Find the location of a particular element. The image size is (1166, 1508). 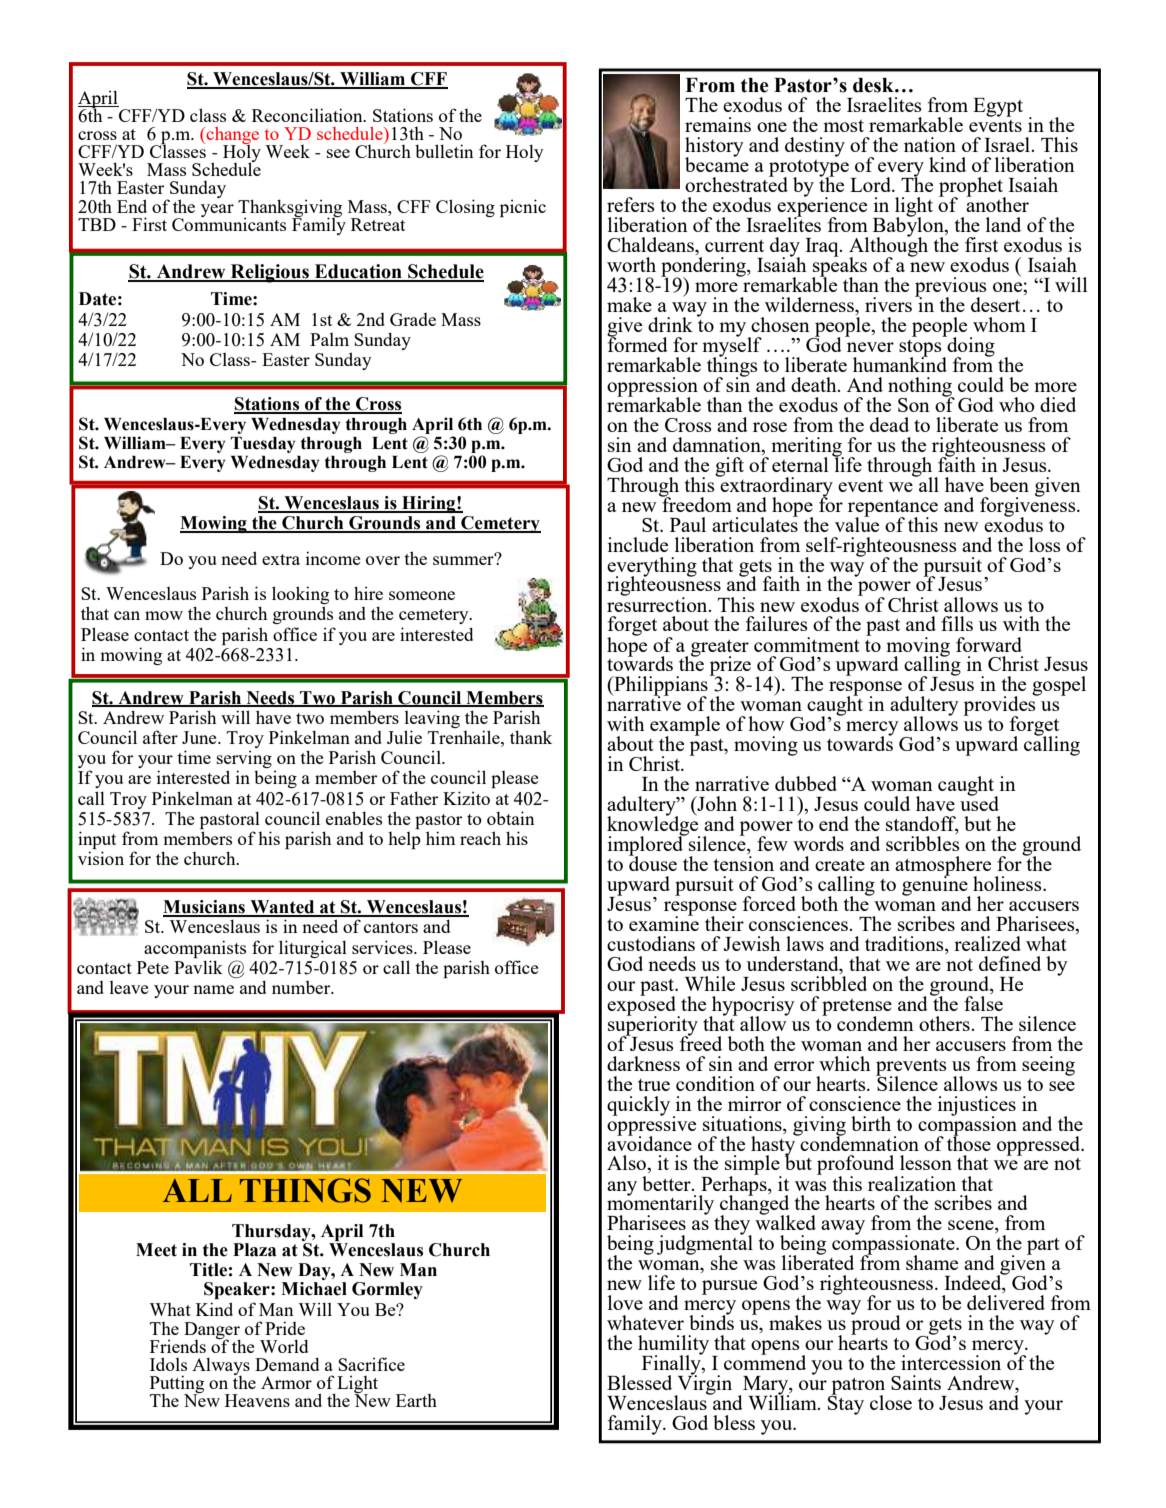

Always is located at coordinates (221, 1367).
